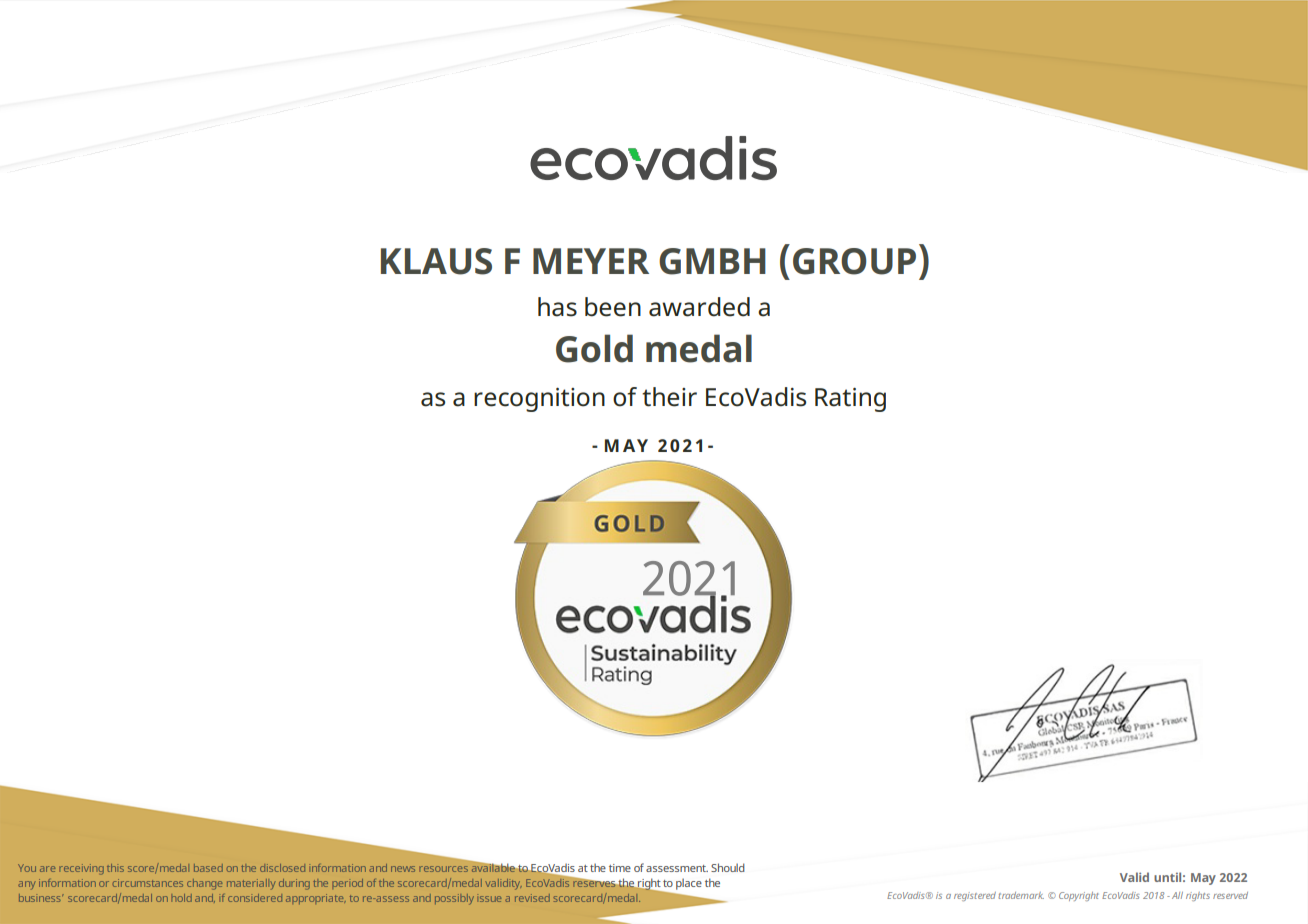  What do you see at coordinates (539, 400) in the screenshot?
I see `recognition` at bounding box center [539, 400].
